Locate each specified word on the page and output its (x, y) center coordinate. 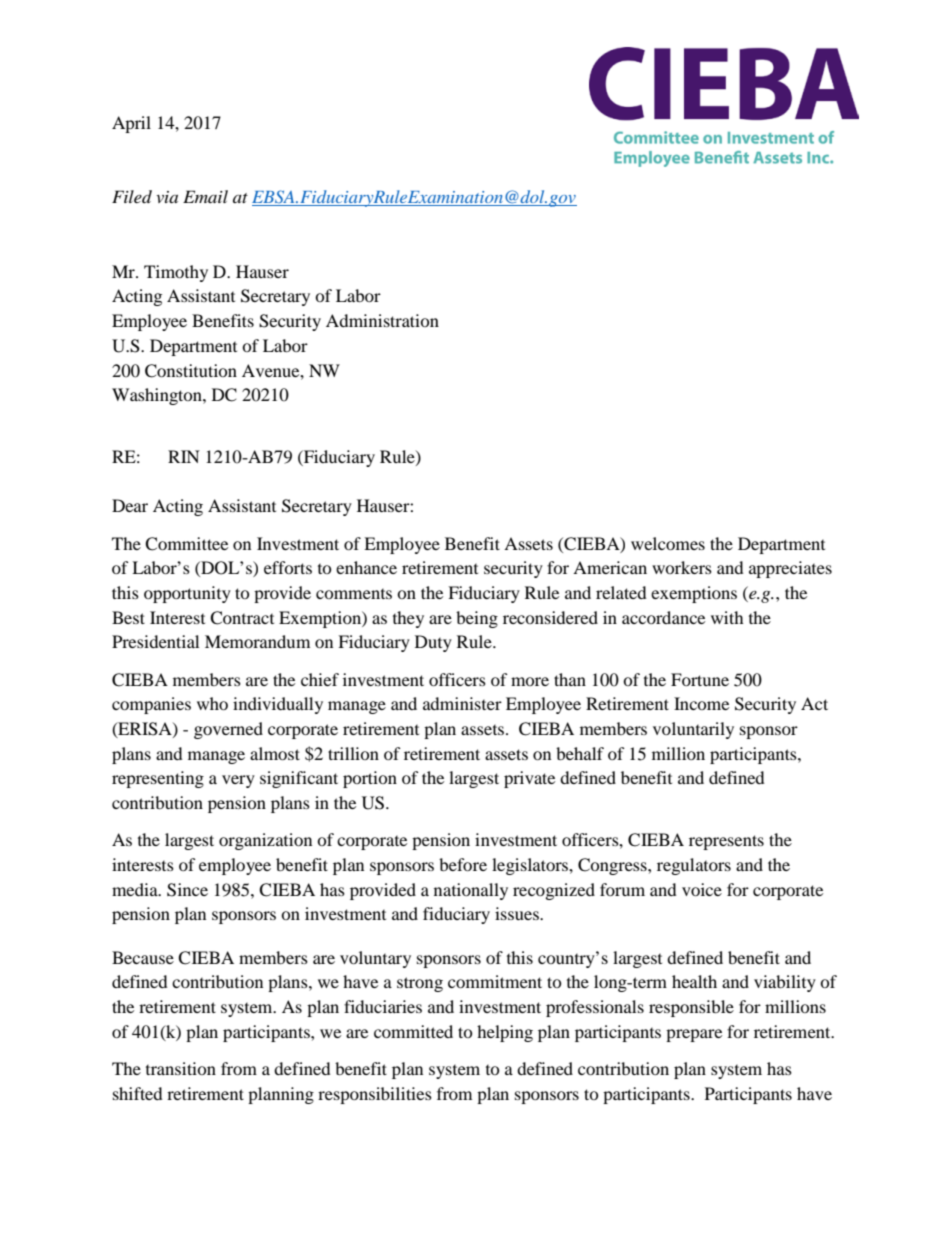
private (529, 779)
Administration (382, 320)
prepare (694, 1035)
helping (505, 1033)
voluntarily (693, 730)
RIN (184, 456)
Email (205, 196)
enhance (366, 567)
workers (682, 567)
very (238, 781)
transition (181, 1068)
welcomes (668, 543)
